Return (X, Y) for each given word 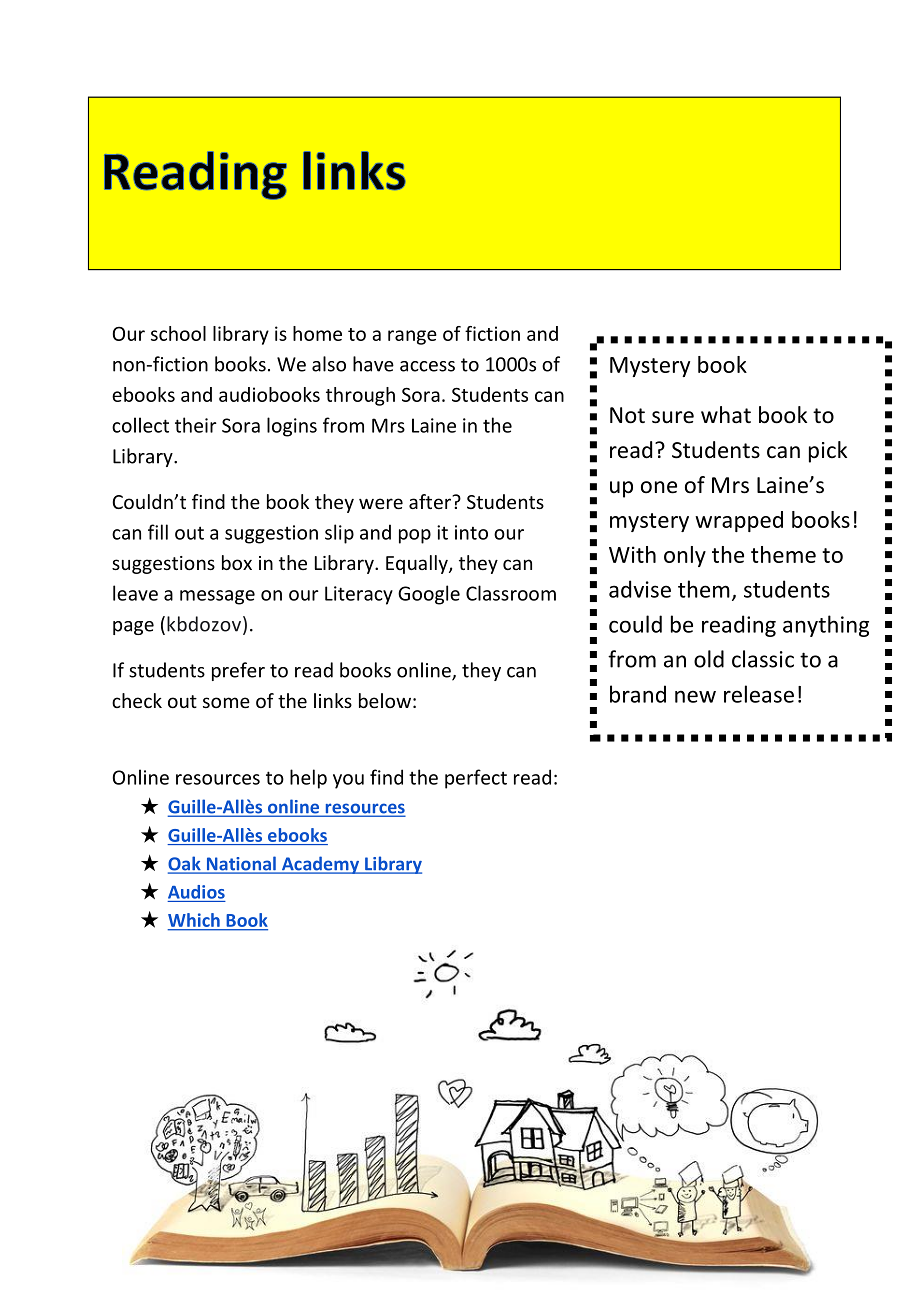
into (471, 532)
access (427, 366)
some (226, 702)
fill (158, 532)
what (726, 415)
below (385, 700)
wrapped (739, 521)
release (759, 694)
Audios (196, 892)
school (178, 333)
